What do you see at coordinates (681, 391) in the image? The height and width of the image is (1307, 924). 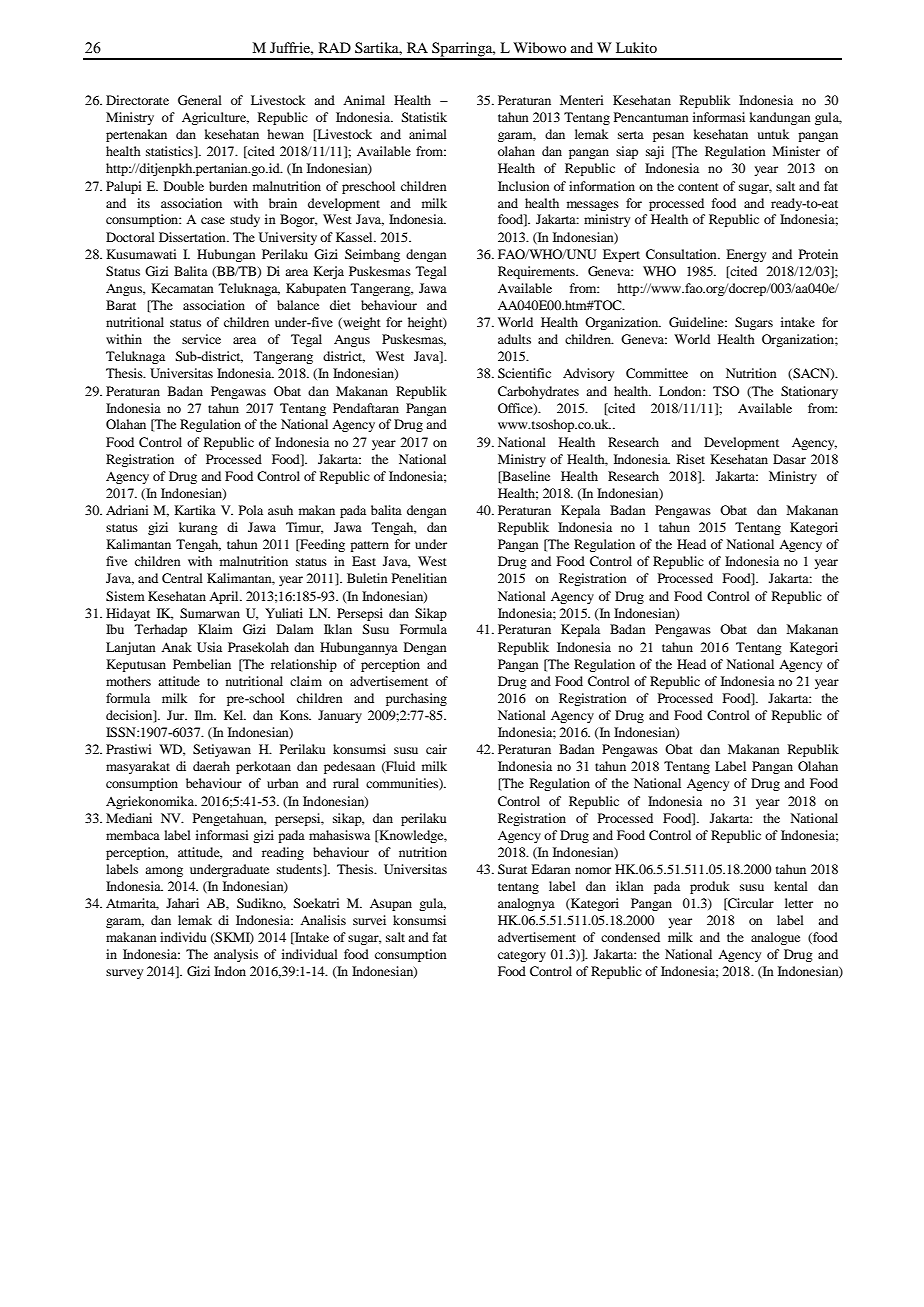 I see `London` at bounding box center [681, 391].
